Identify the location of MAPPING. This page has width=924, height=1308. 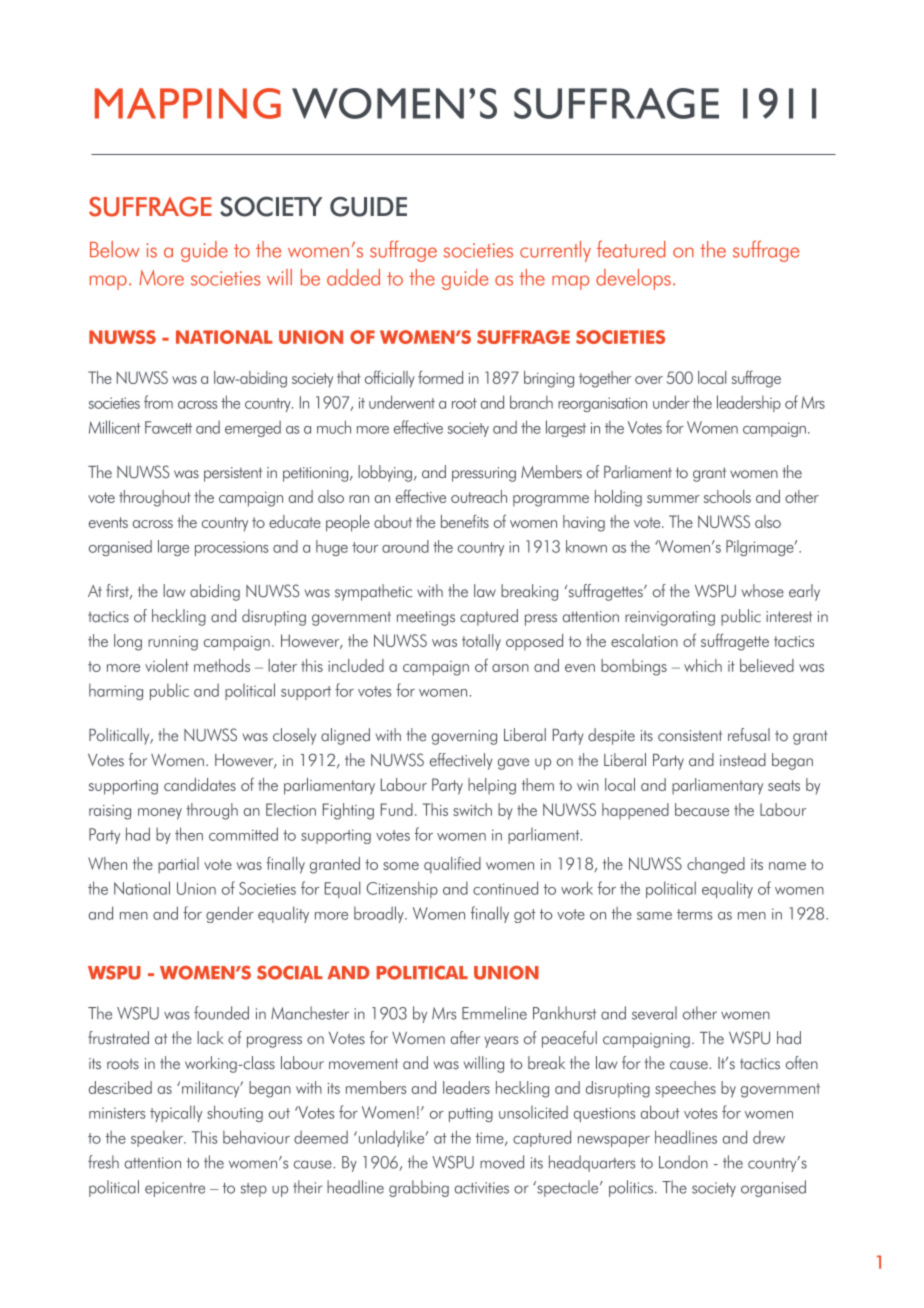
(188, 103).
